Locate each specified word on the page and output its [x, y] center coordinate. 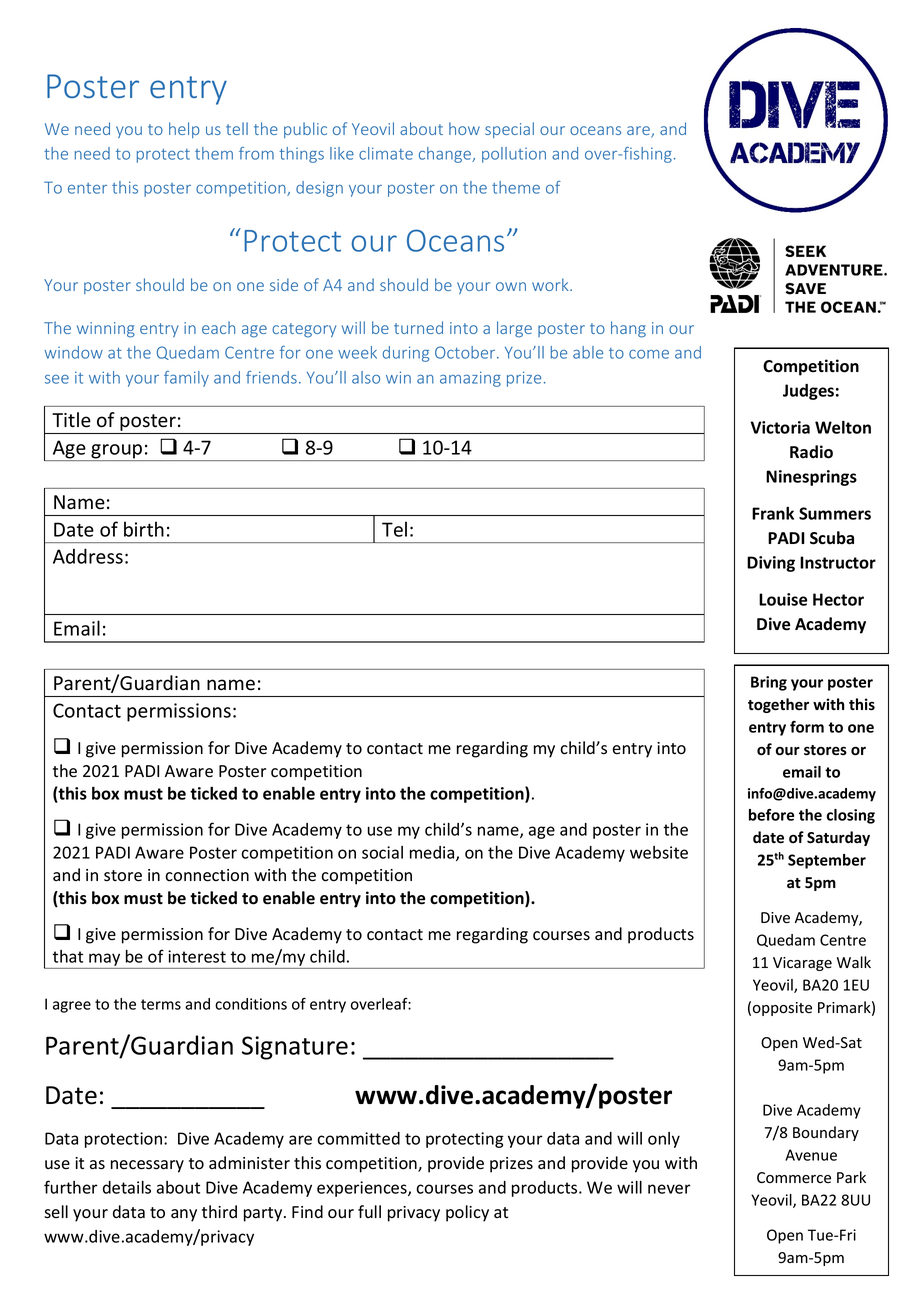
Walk [854, 962]
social [382, 852]
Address [88, 556]
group [117, 452]
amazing [470, 379]
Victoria [780, 427]
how [464, 128]
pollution [514, 155]
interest [197, 956]
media [433, 853]
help [184, 130]
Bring [769, 683]
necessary [147, 1166]
